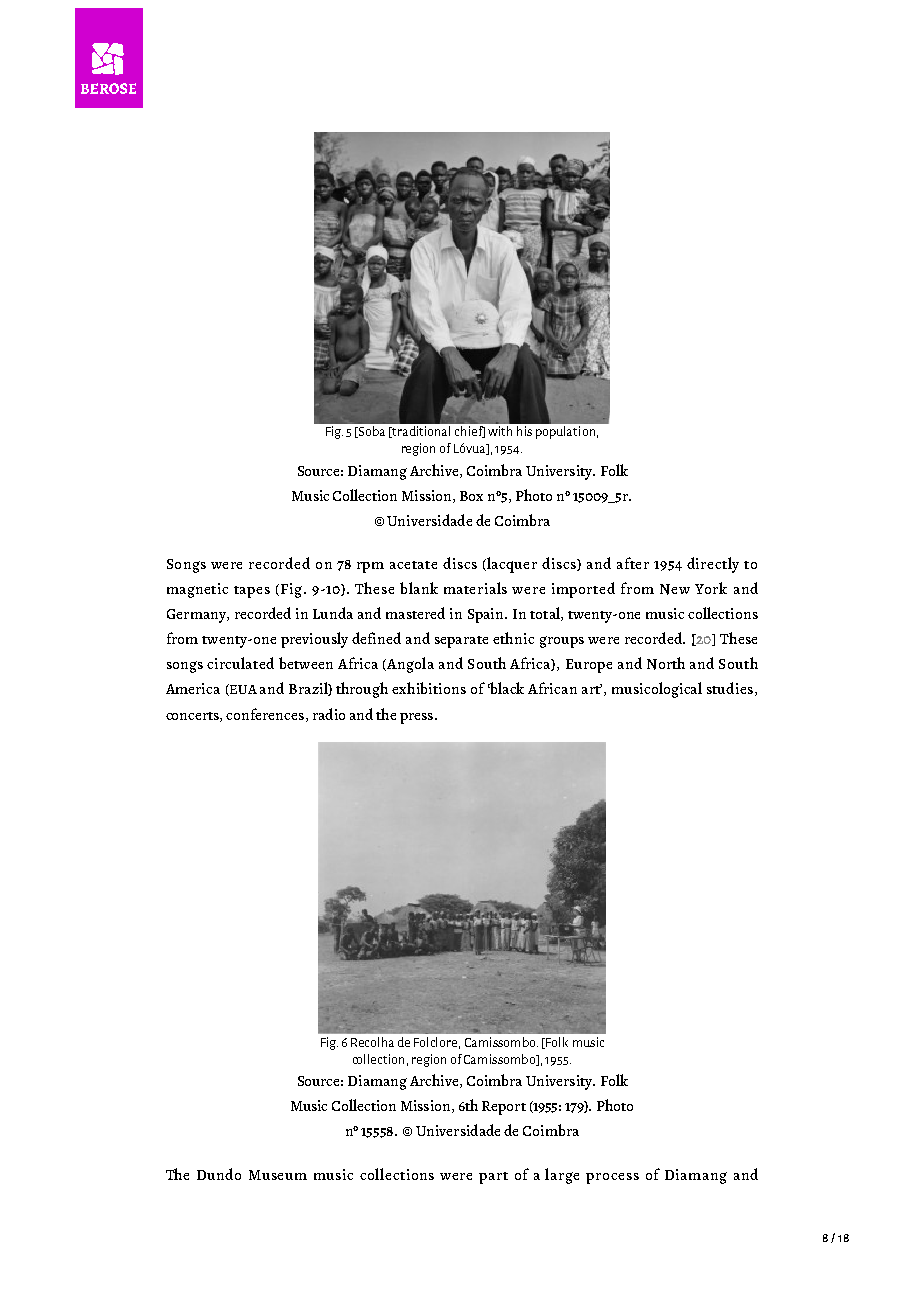 The image size is (924, 1308). Describe the element at coordinates (278, 1175) in the screenshot. I see `Museum` at that location.
